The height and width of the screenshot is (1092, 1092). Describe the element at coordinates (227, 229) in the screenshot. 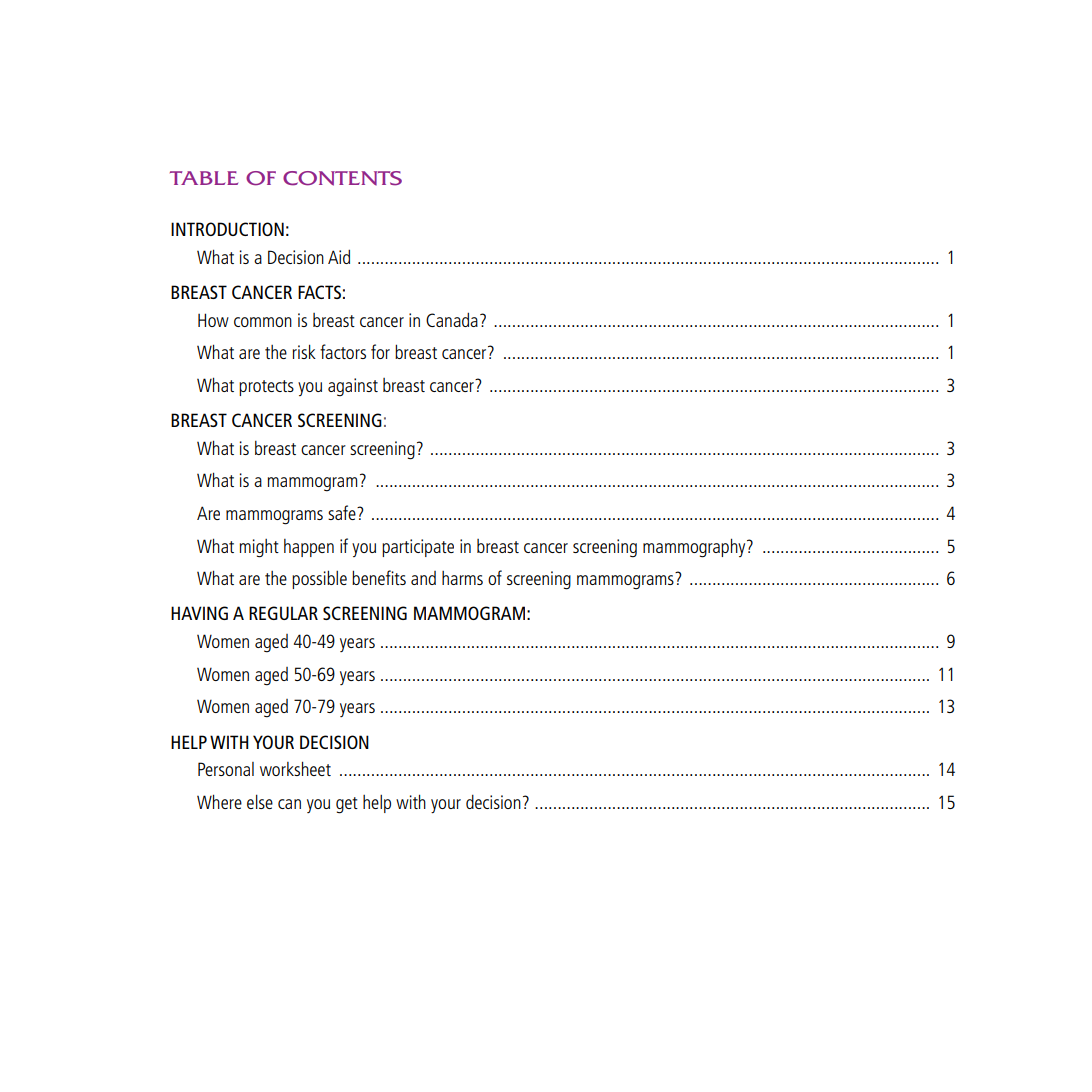

I see `introduction` at that location.
